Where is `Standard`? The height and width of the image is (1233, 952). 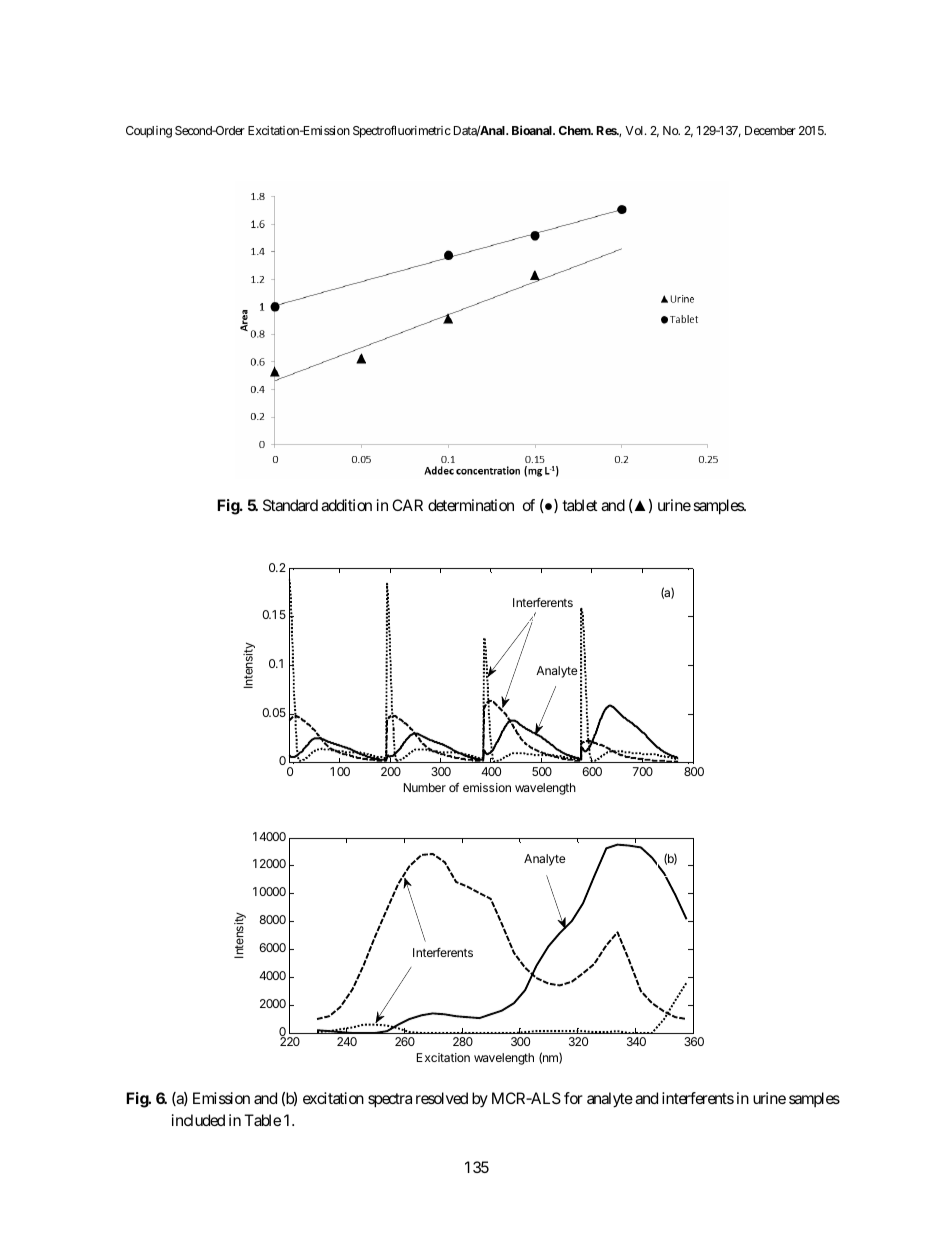 Standard is located at coordinates (290, 505).
